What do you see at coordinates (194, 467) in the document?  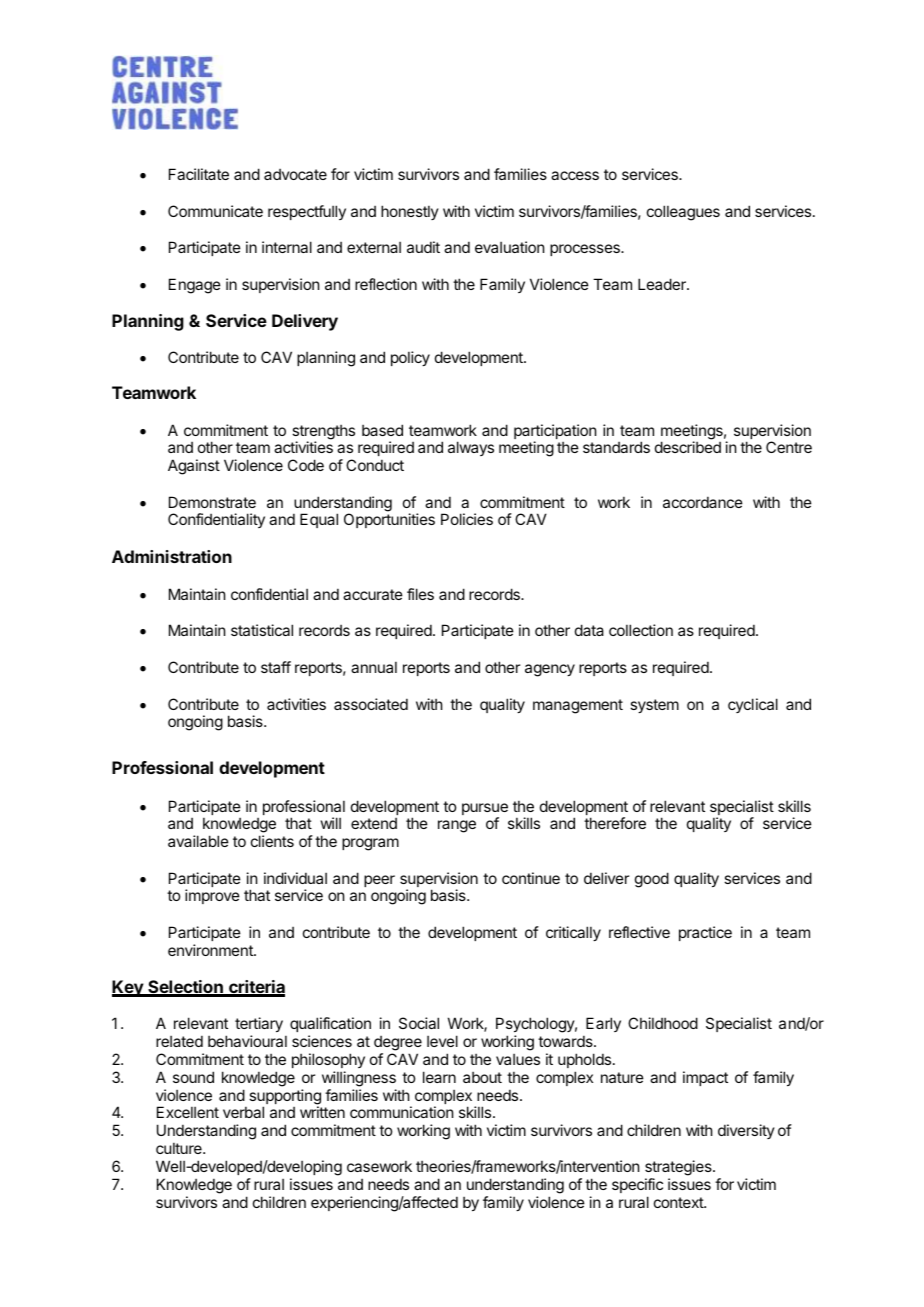 I see `Against` at bounding box center [194, 467].
